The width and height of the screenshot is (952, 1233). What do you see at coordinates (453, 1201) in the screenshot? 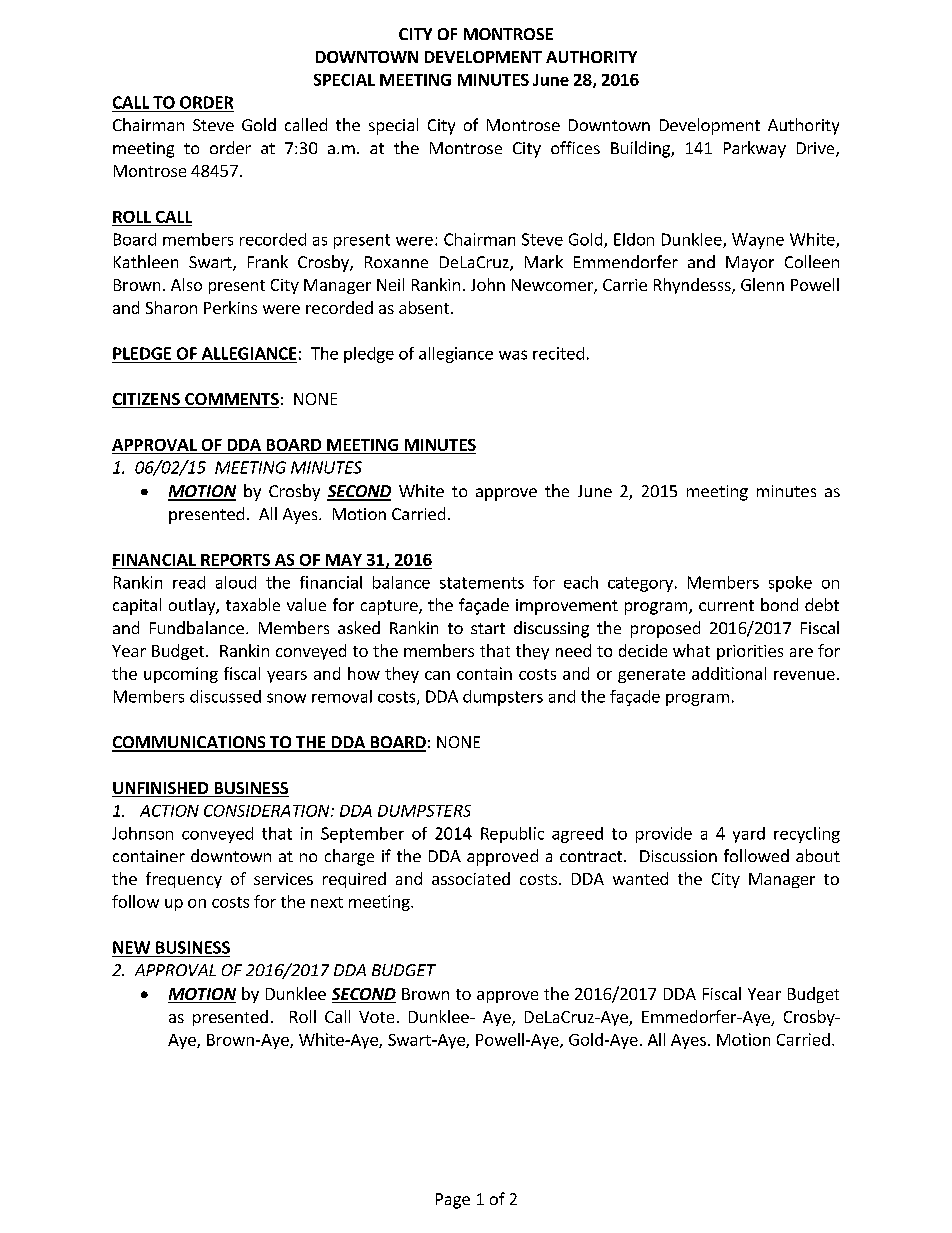
I see `Page` at bounding box center [453, 1201].
